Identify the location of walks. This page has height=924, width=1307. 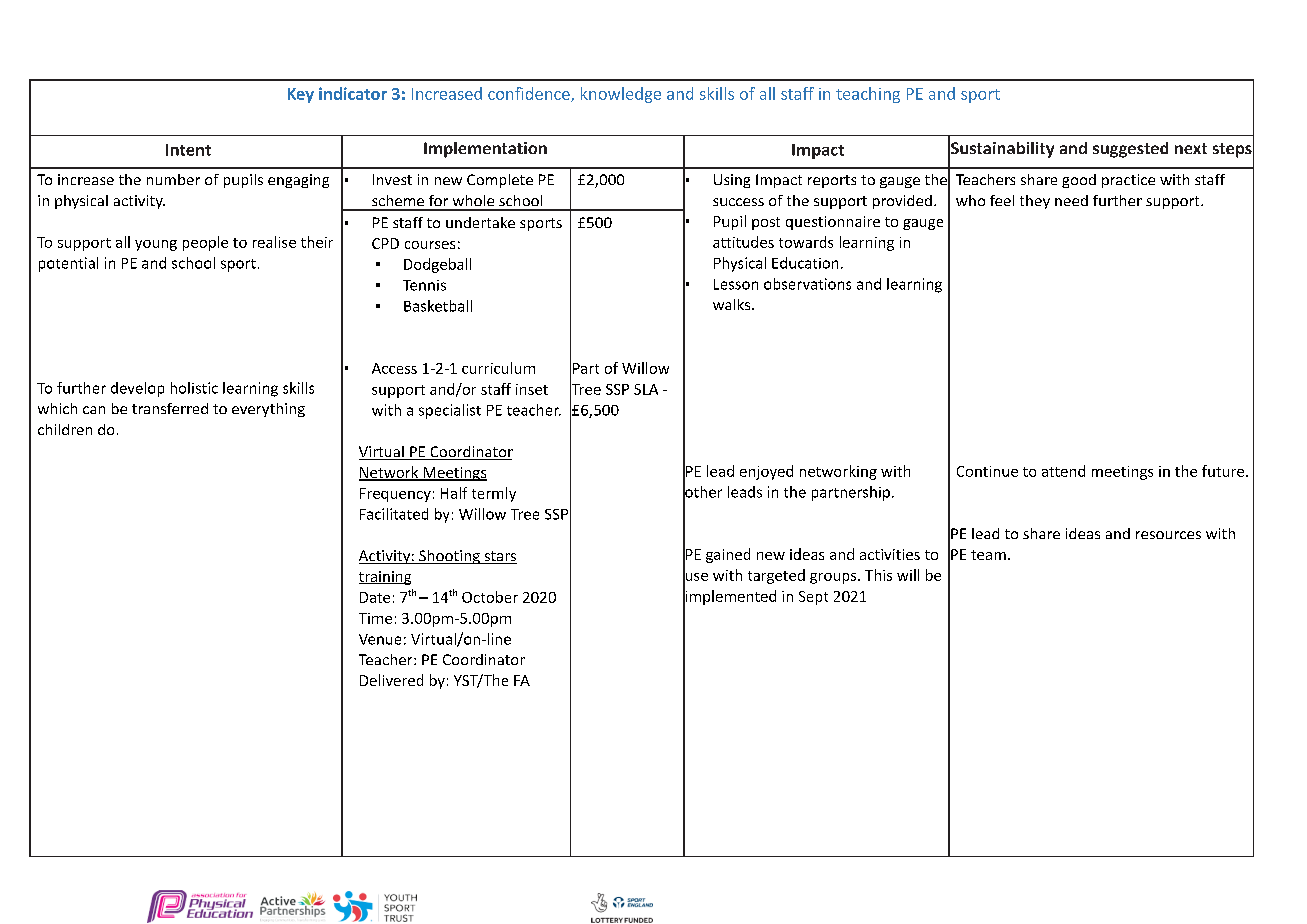
(733, 304).
